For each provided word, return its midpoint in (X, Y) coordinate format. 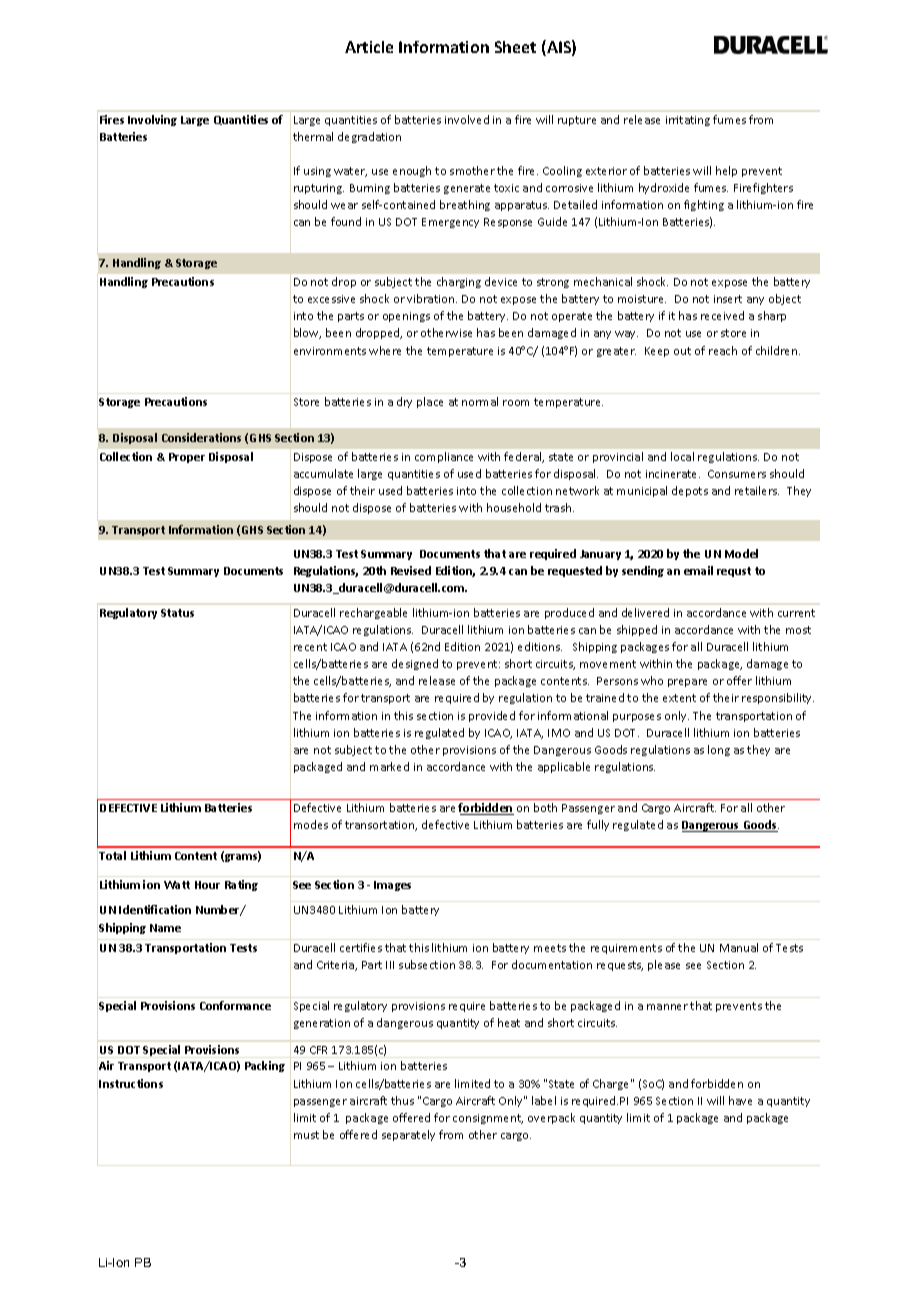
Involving (152, 120)
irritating (688, 121)
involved (467, 119)
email (698, 570)
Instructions (131, 1083)
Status (177, 613)
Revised (411, 570)
